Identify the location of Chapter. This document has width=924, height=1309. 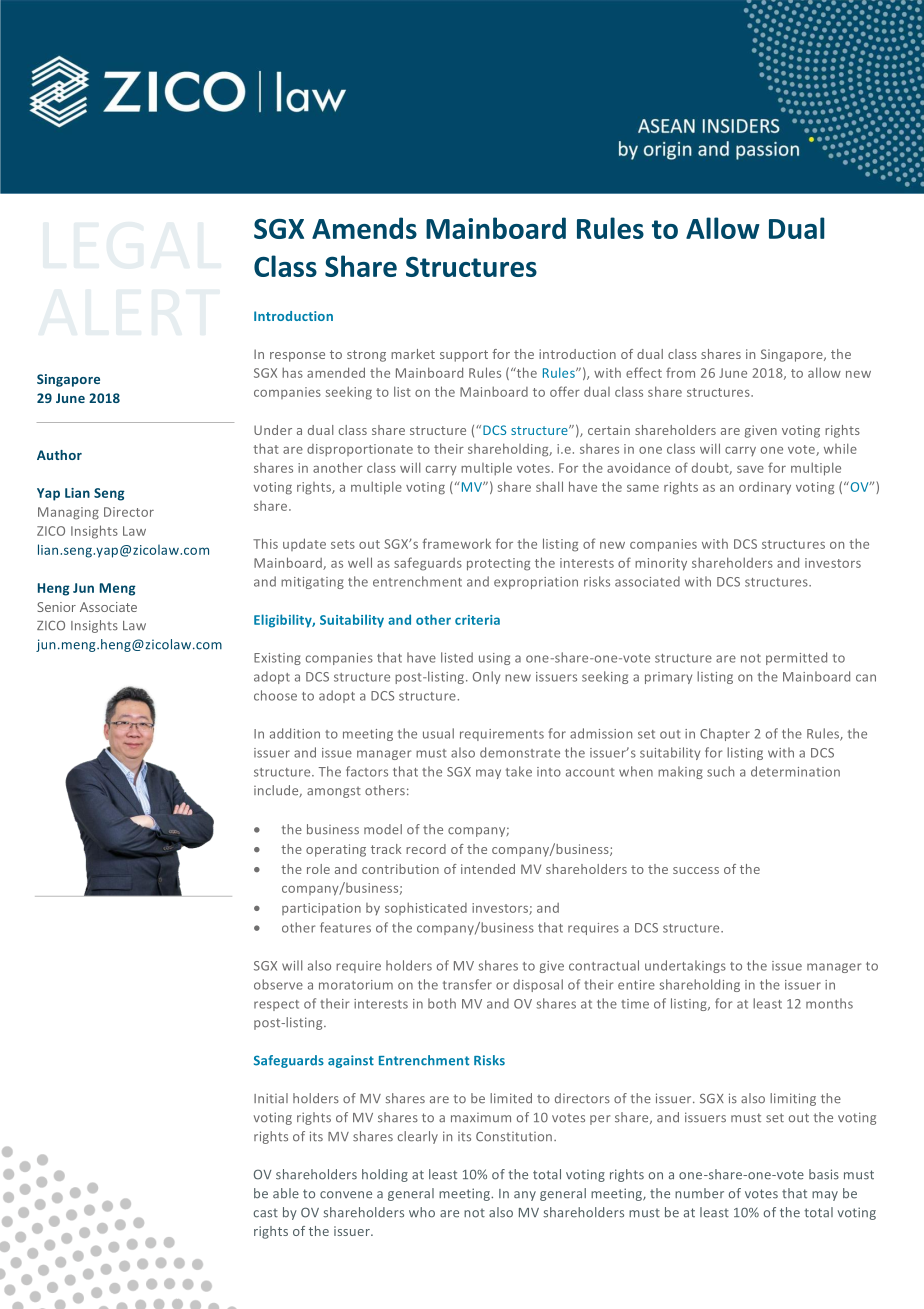
(725, 734).
